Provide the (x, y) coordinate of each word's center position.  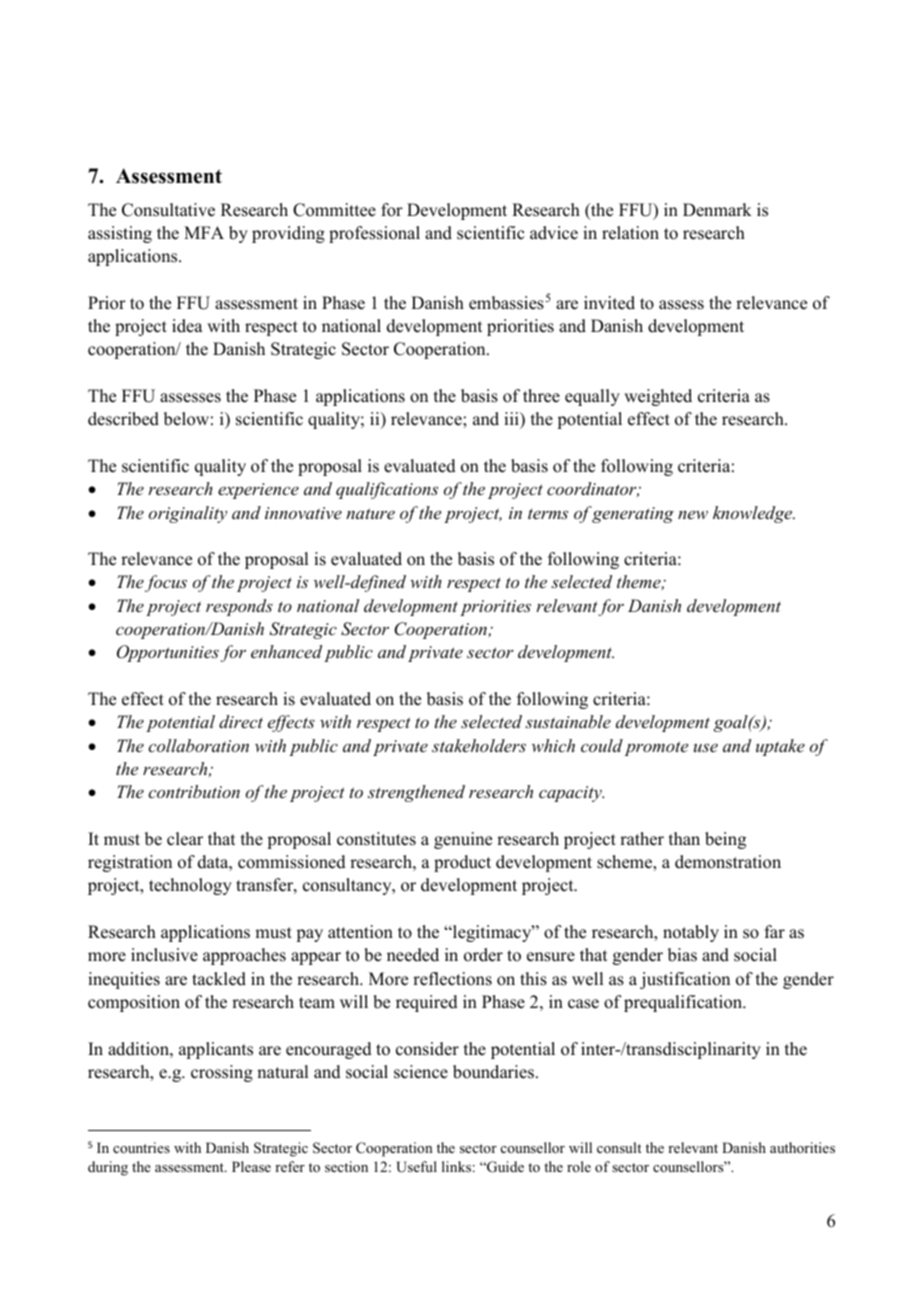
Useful (416, 1167)
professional (374, 234)
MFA (204, 232)
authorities (802, 1147)
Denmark (717, 210)
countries (141, 1147)
